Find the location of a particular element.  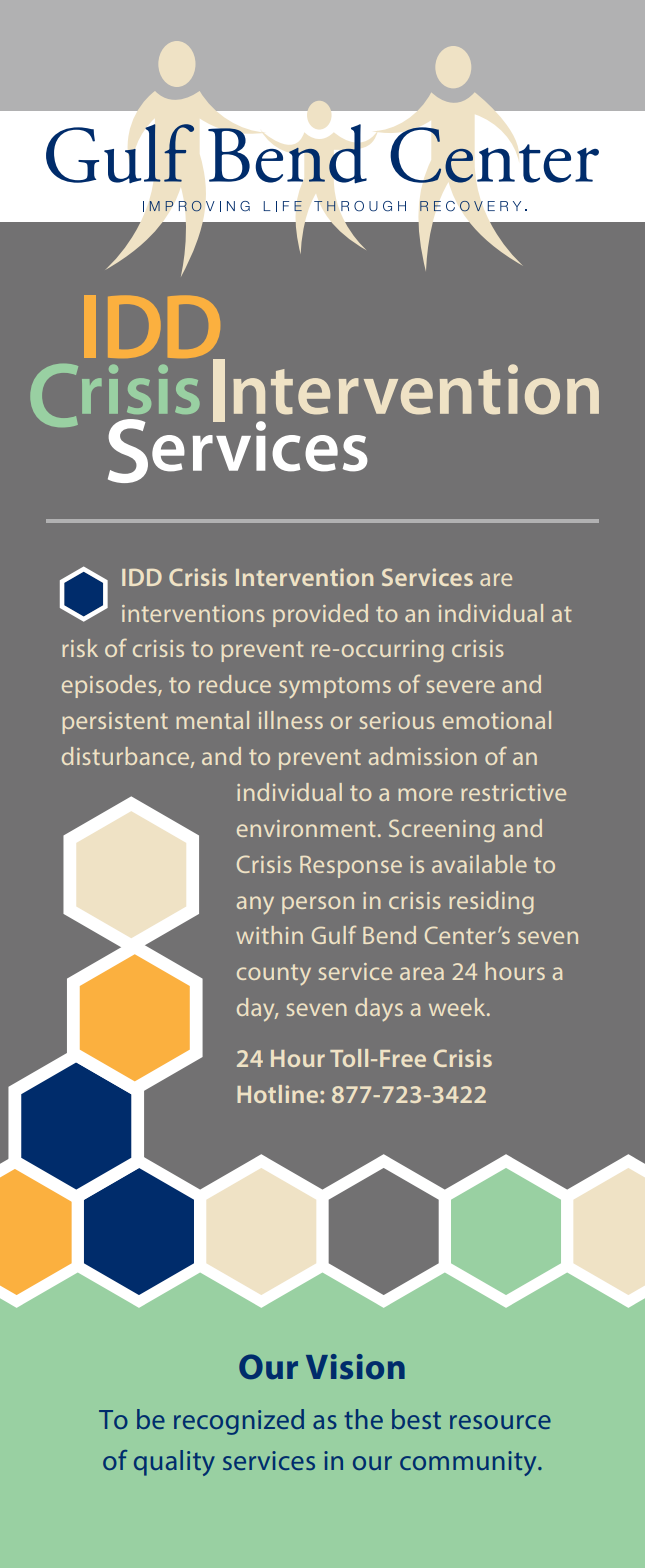

recognized is located at coordinates (239, 1422).
